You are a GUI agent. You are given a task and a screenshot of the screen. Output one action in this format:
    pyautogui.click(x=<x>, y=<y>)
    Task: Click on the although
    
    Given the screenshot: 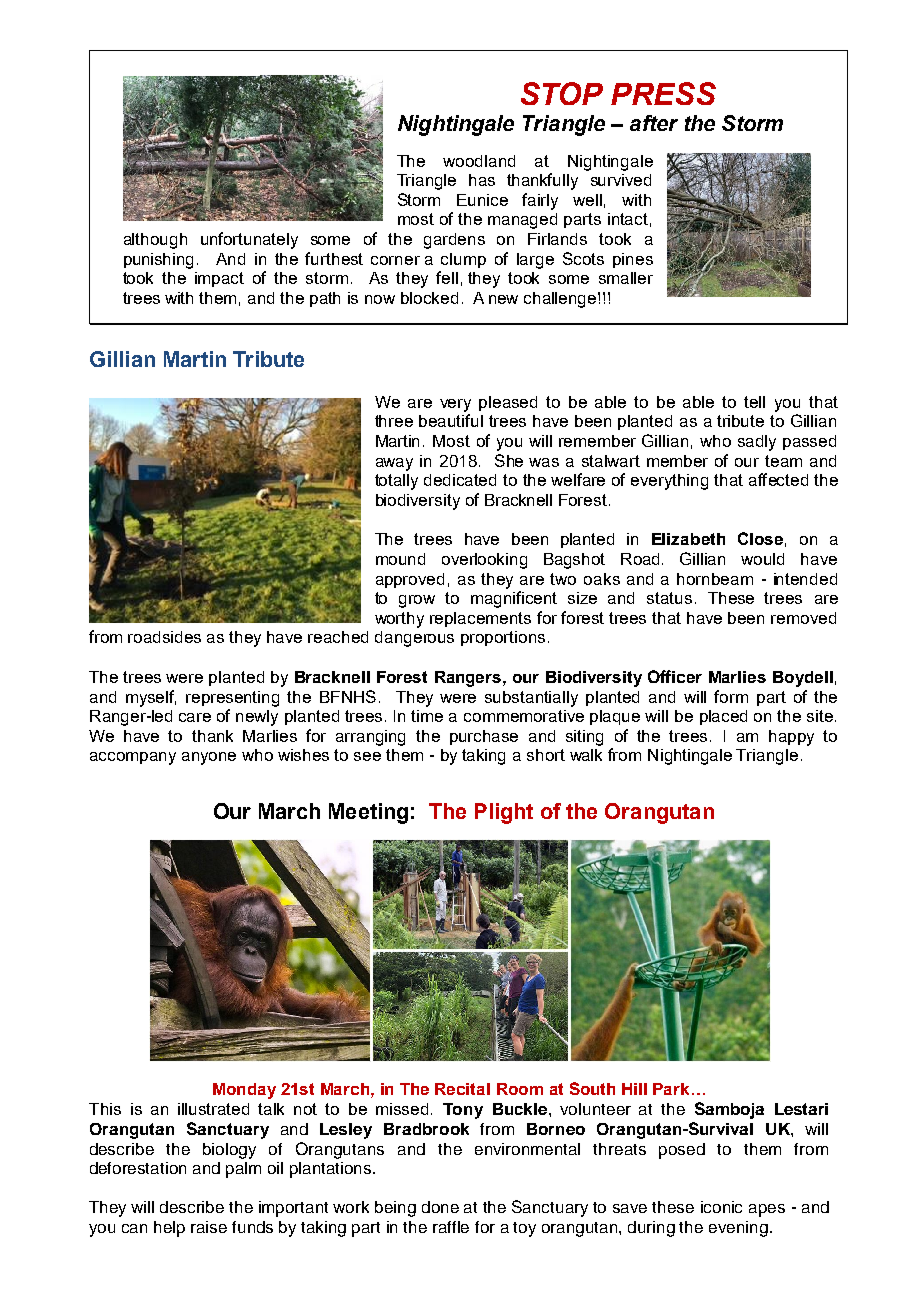 What is the action you would take?
    pyautogui.click(x=155, y=241)
